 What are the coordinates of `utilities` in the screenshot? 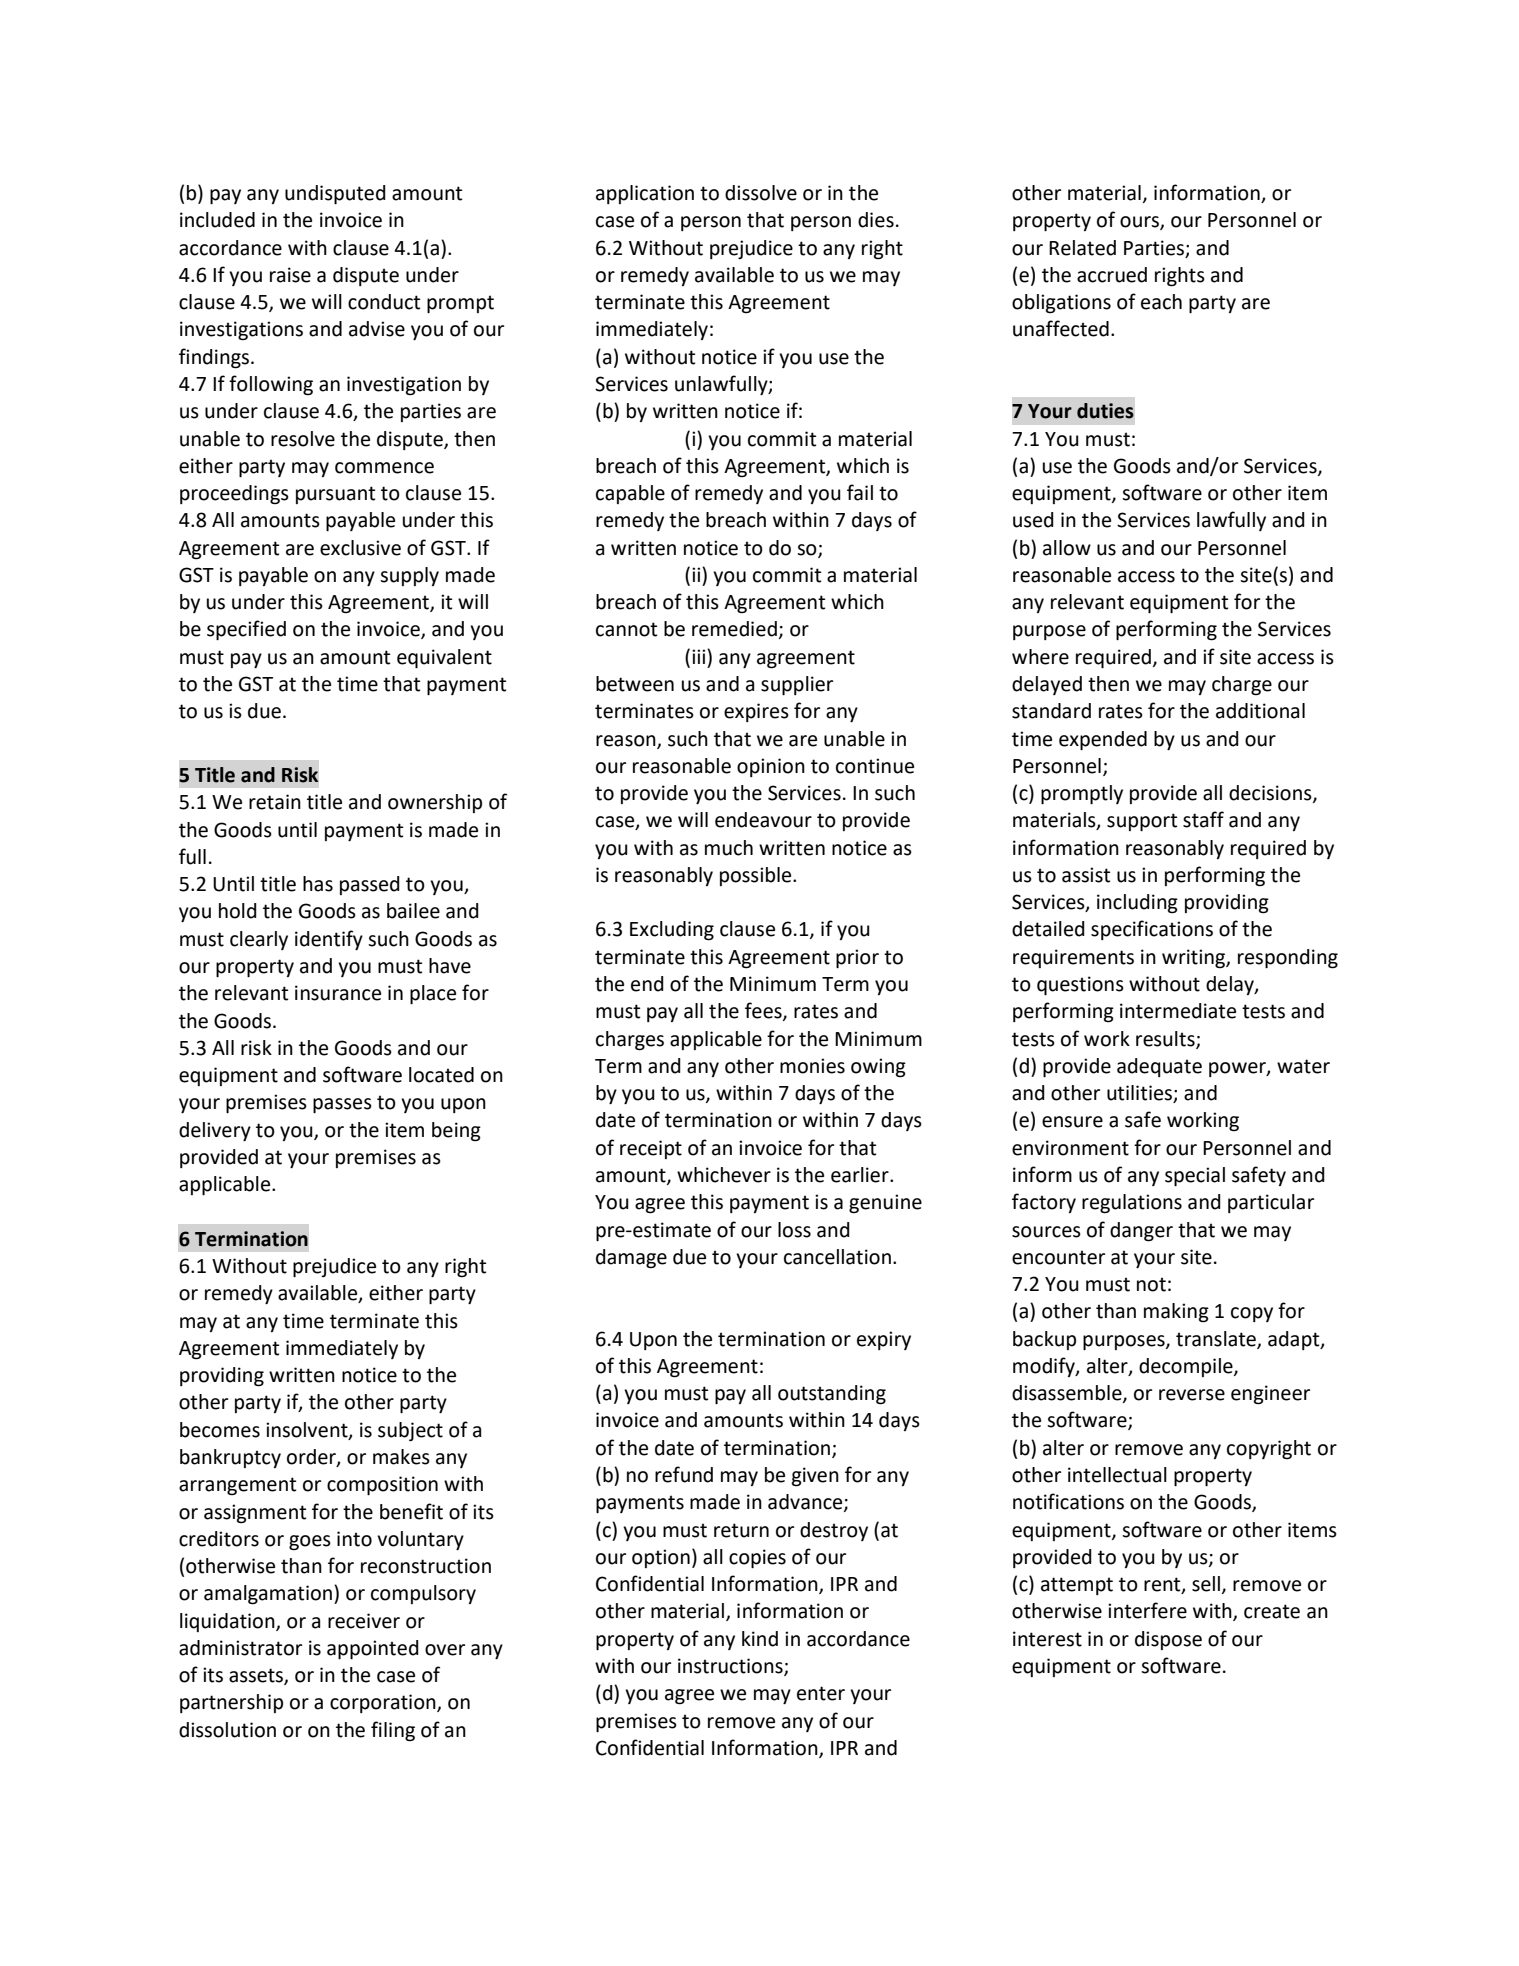 It's located at (1140, 1094).
